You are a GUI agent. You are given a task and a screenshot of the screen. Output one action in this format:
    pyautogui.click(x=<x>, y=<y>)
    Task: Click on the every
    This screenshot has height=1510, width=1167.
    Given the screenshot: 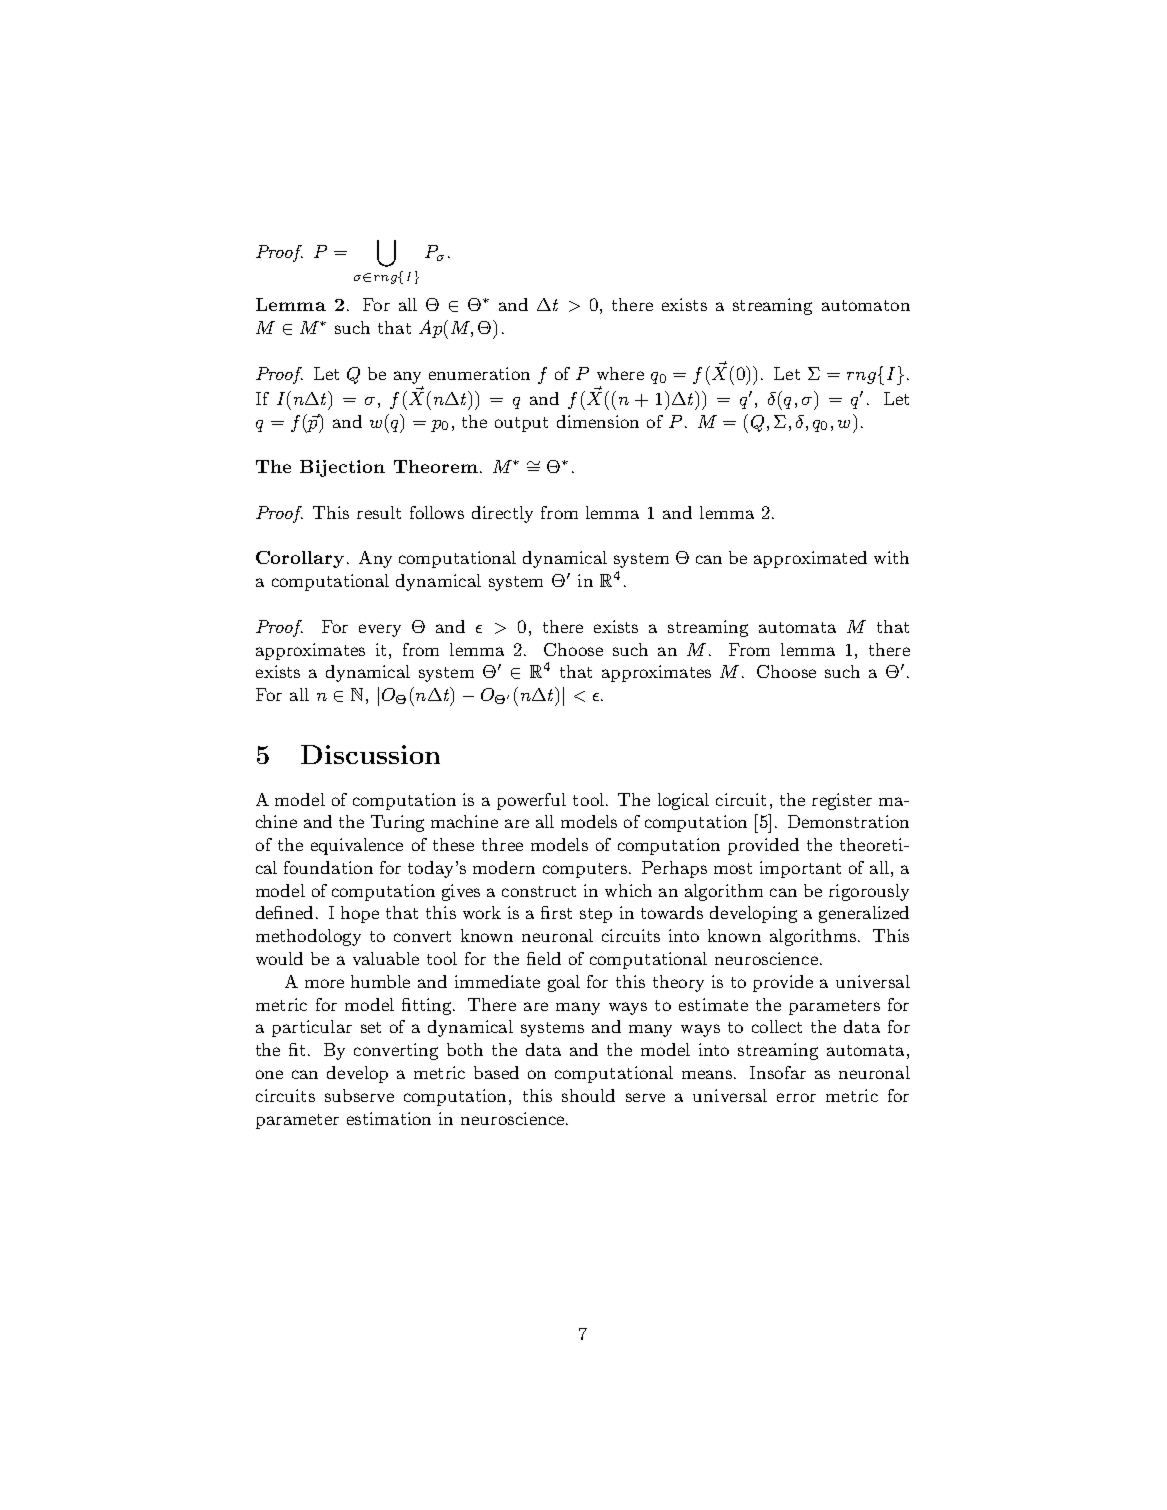 What is the action you would take?
    pyautogui.click(x=380, y=630)
